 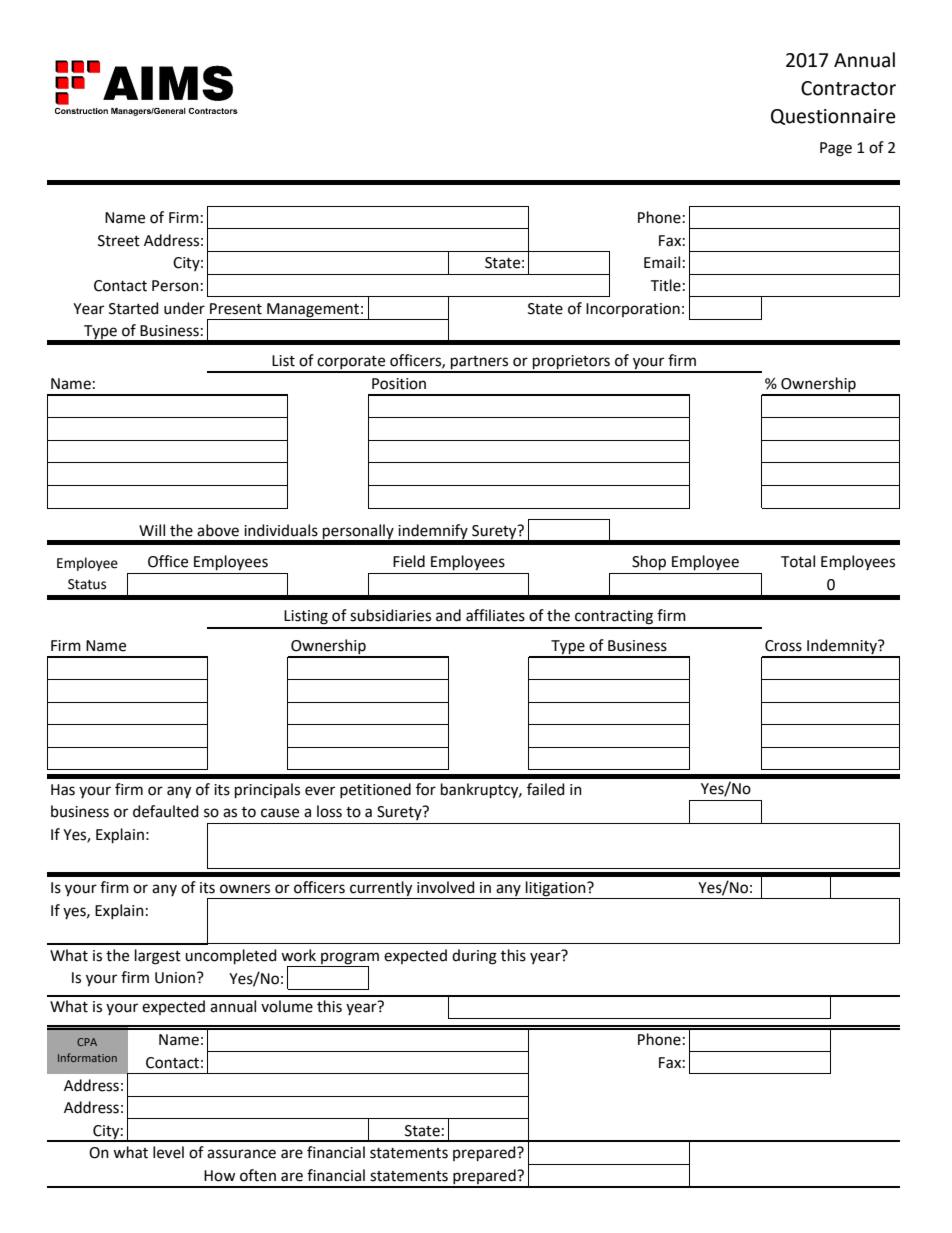 I want to click on and, so click(x=448, y=615).
